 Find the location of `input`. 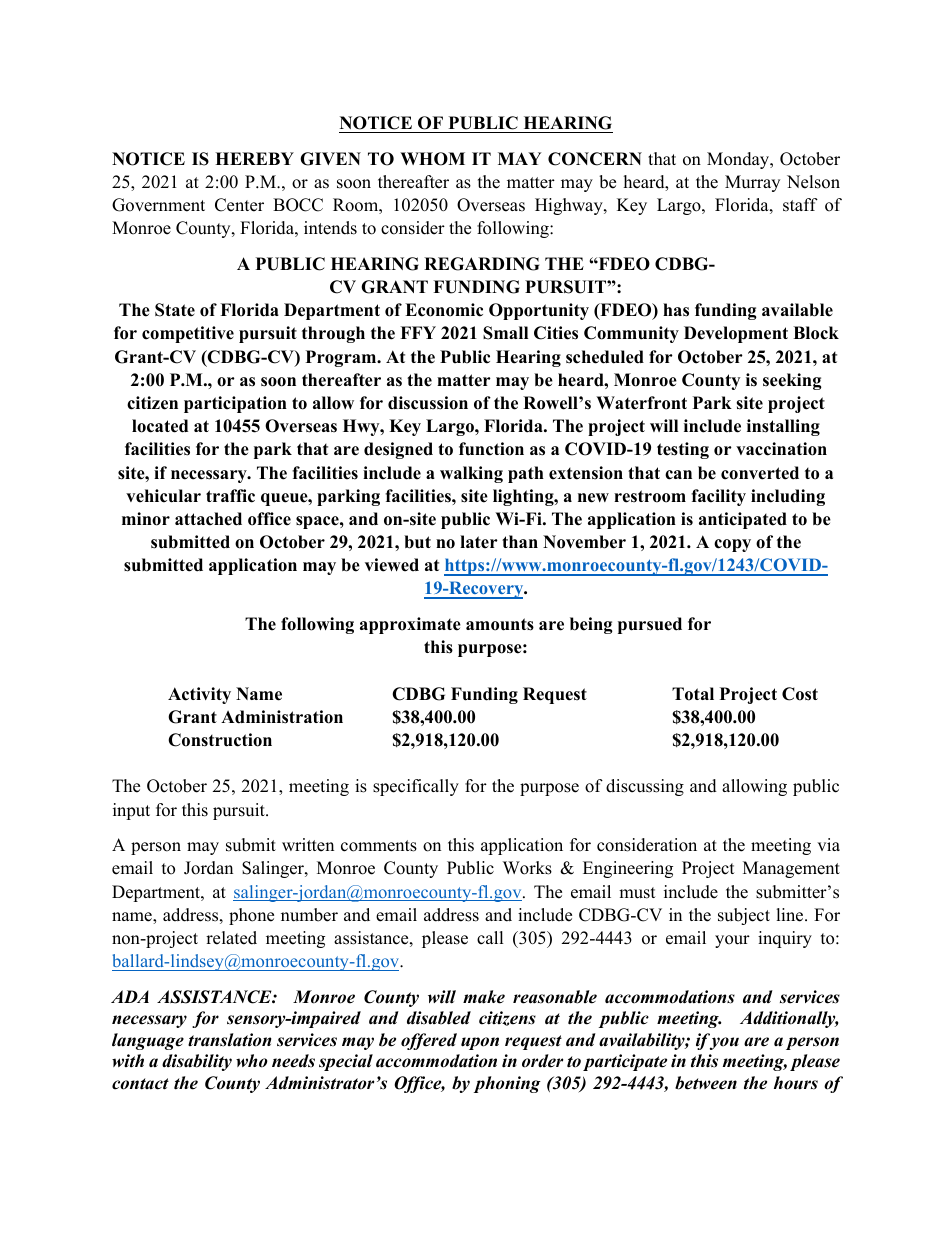

input is located at coordinates (131, 811).
